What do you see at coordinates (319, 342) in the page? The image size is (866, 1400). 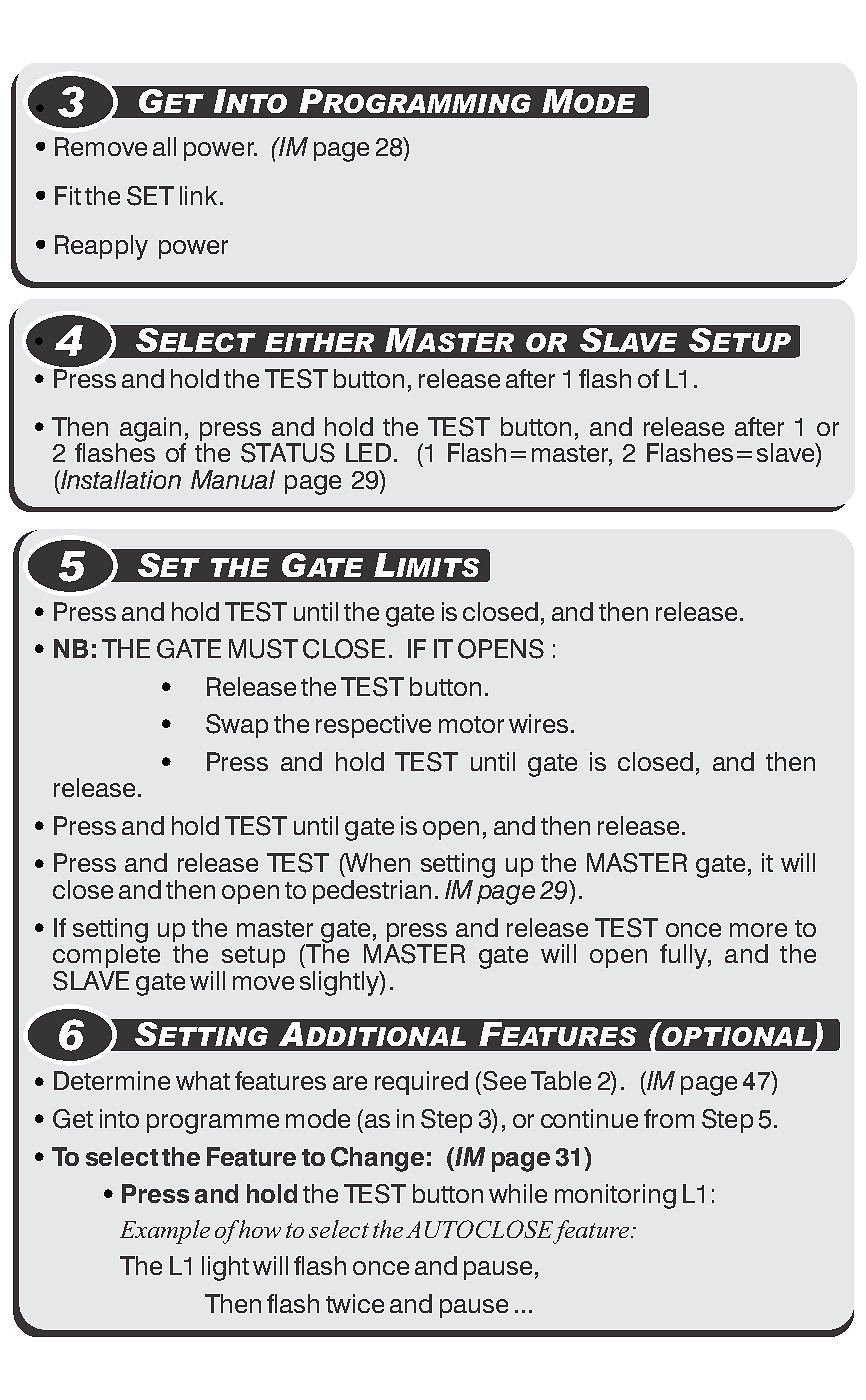 I see `EITHER` at bounding box center [319, 342].
